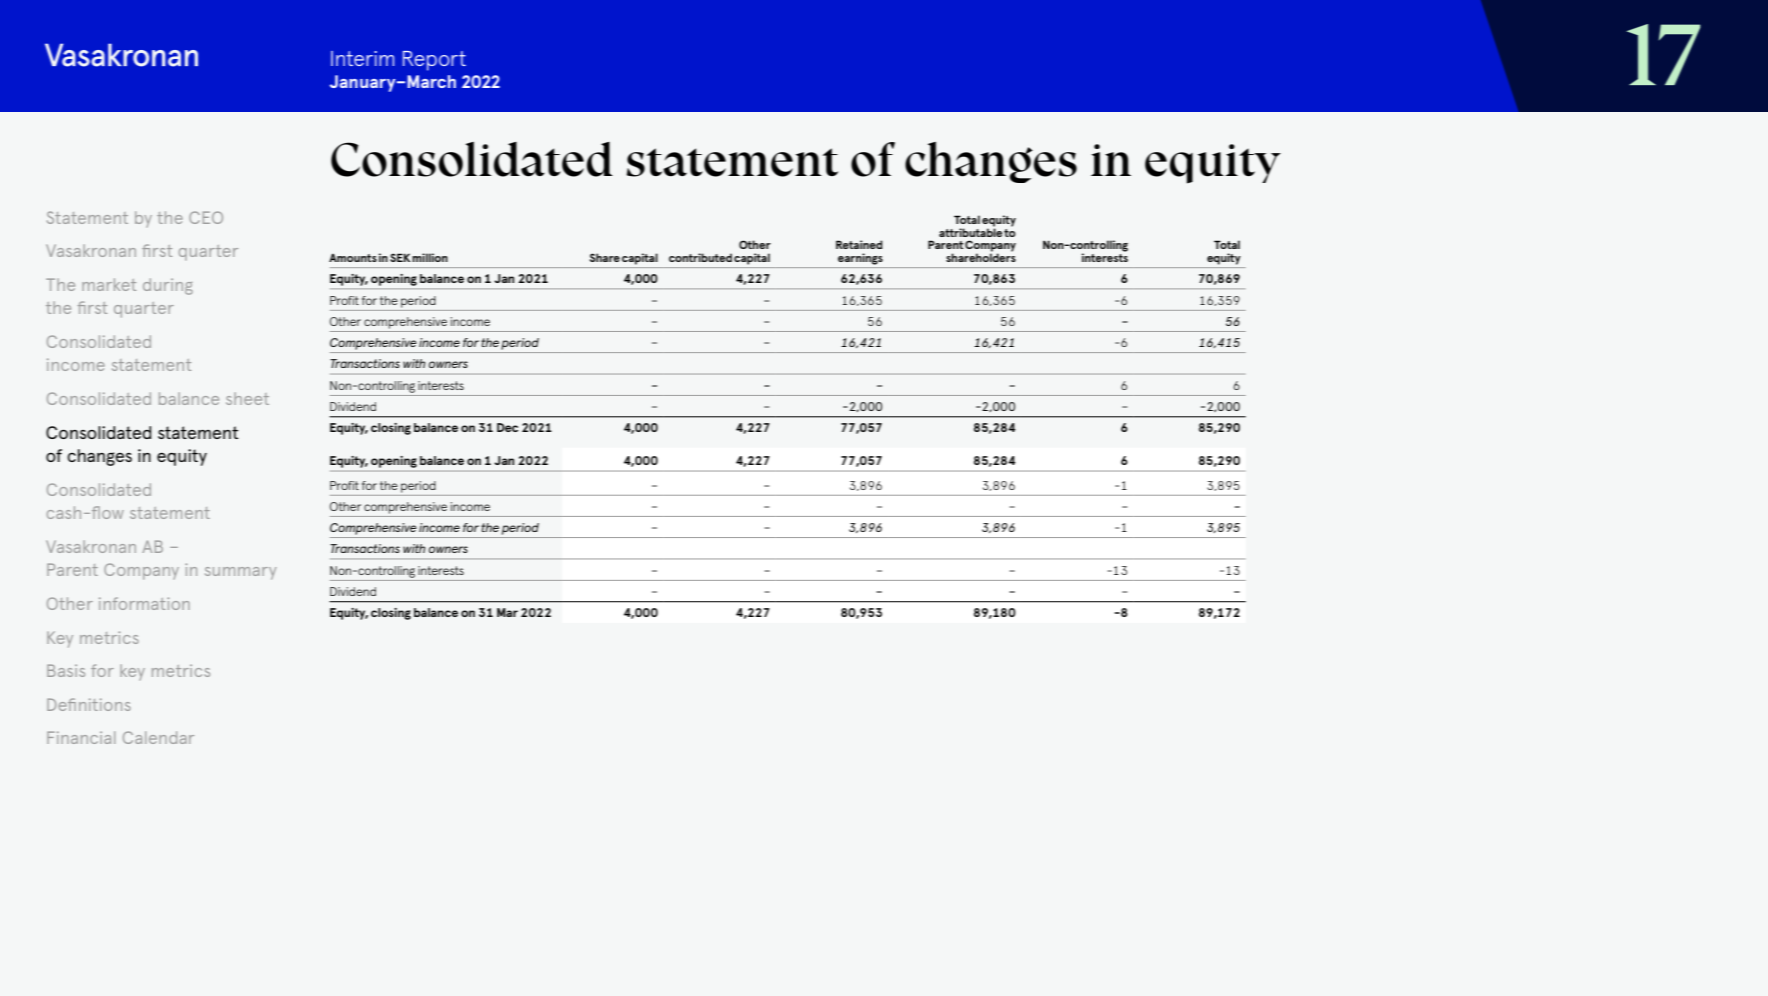 Image resolution: width=1768 pixels, height=996 pixels. Describe the element at coordinates (700, 257) in the document. I see `contributed` at that location.
